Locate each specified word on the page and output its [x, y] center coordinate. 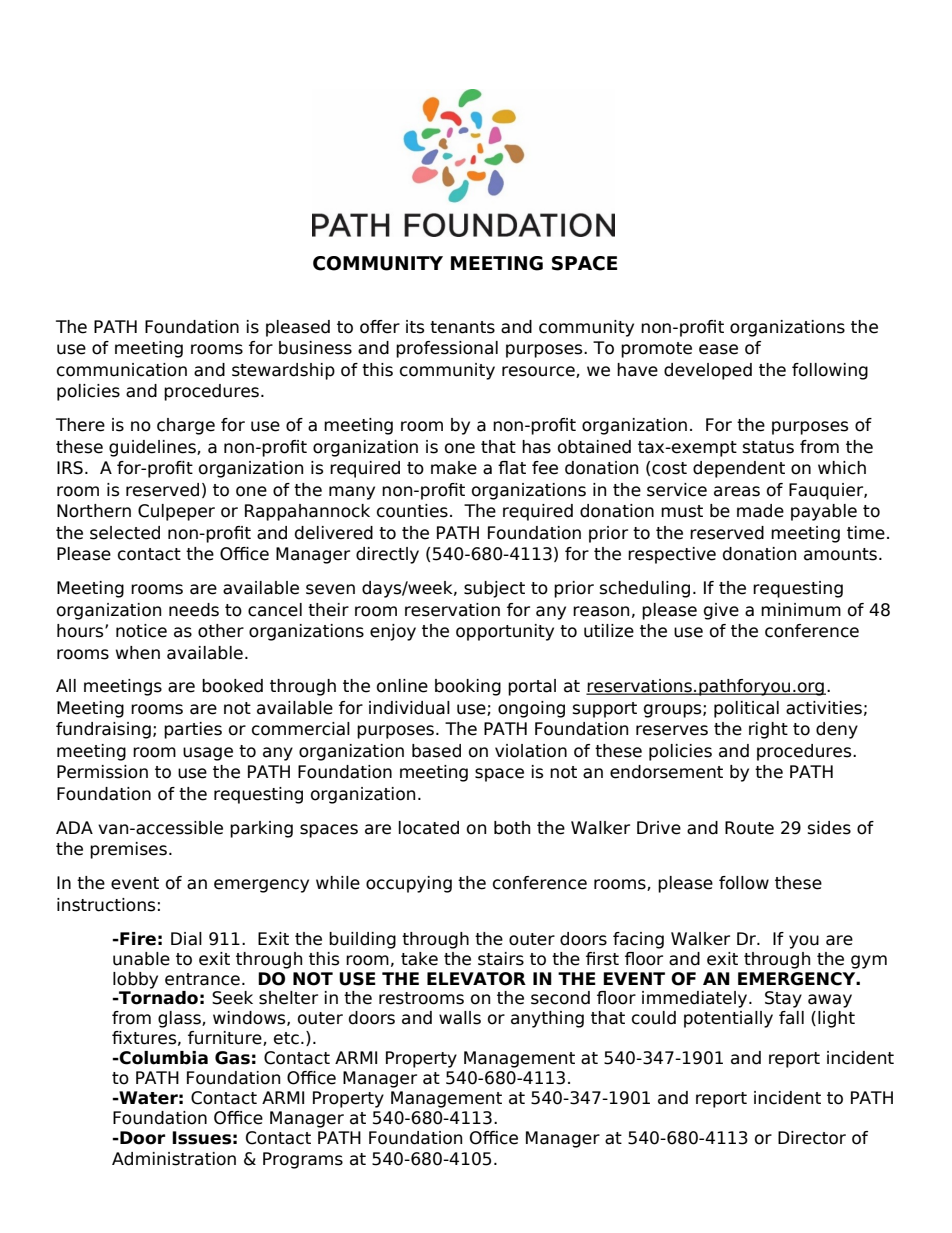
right [768, 730]
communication [122, 370]
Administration [174, 1159]
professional [447, 349]
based [436, 751]
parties [193, 730]
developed [708, 371]
